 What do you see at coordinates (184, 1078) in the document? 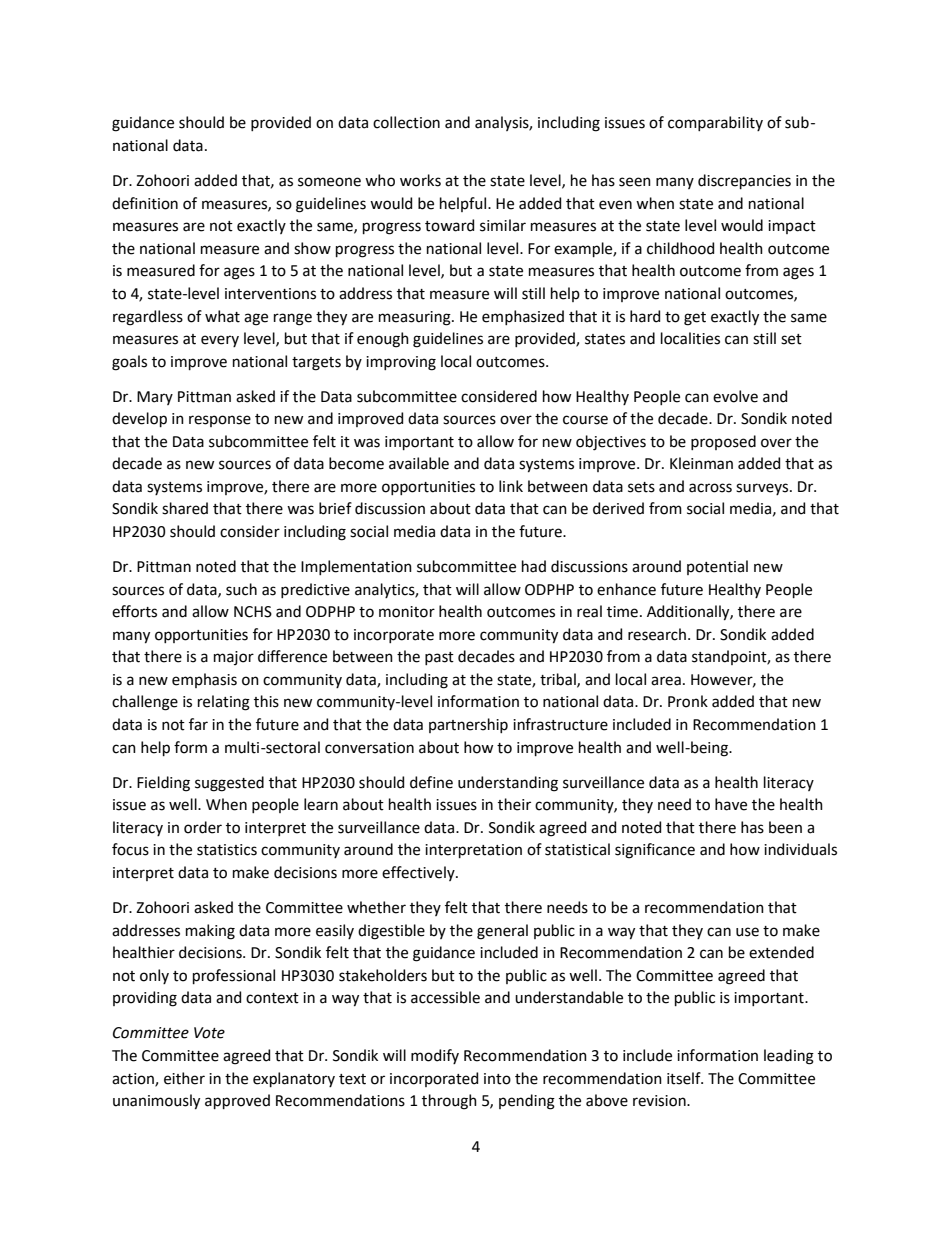
I see `either` at bounding box center [184, 1078].
